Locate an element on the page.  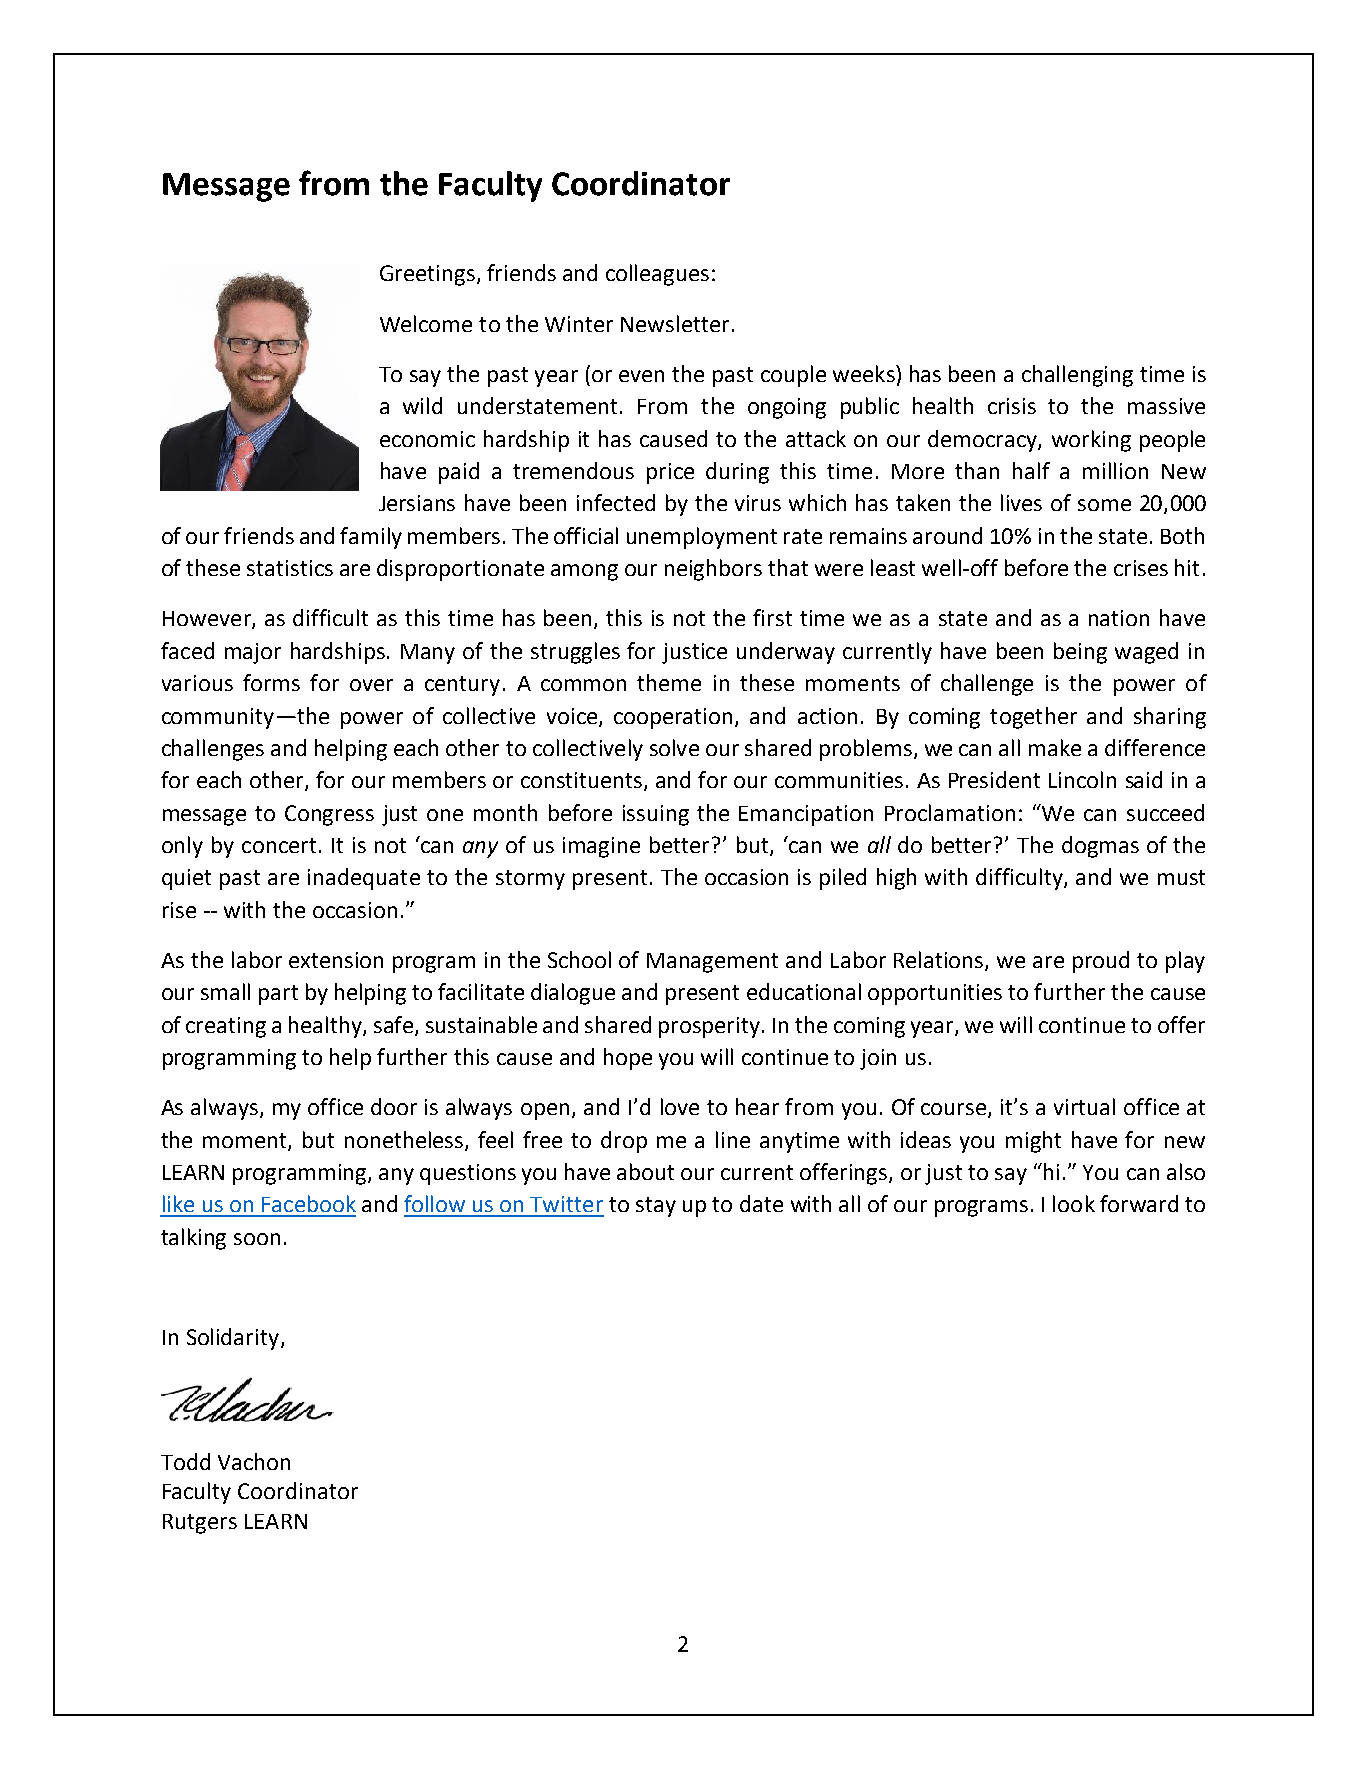
look is located at coordinates (1074, 1203).
